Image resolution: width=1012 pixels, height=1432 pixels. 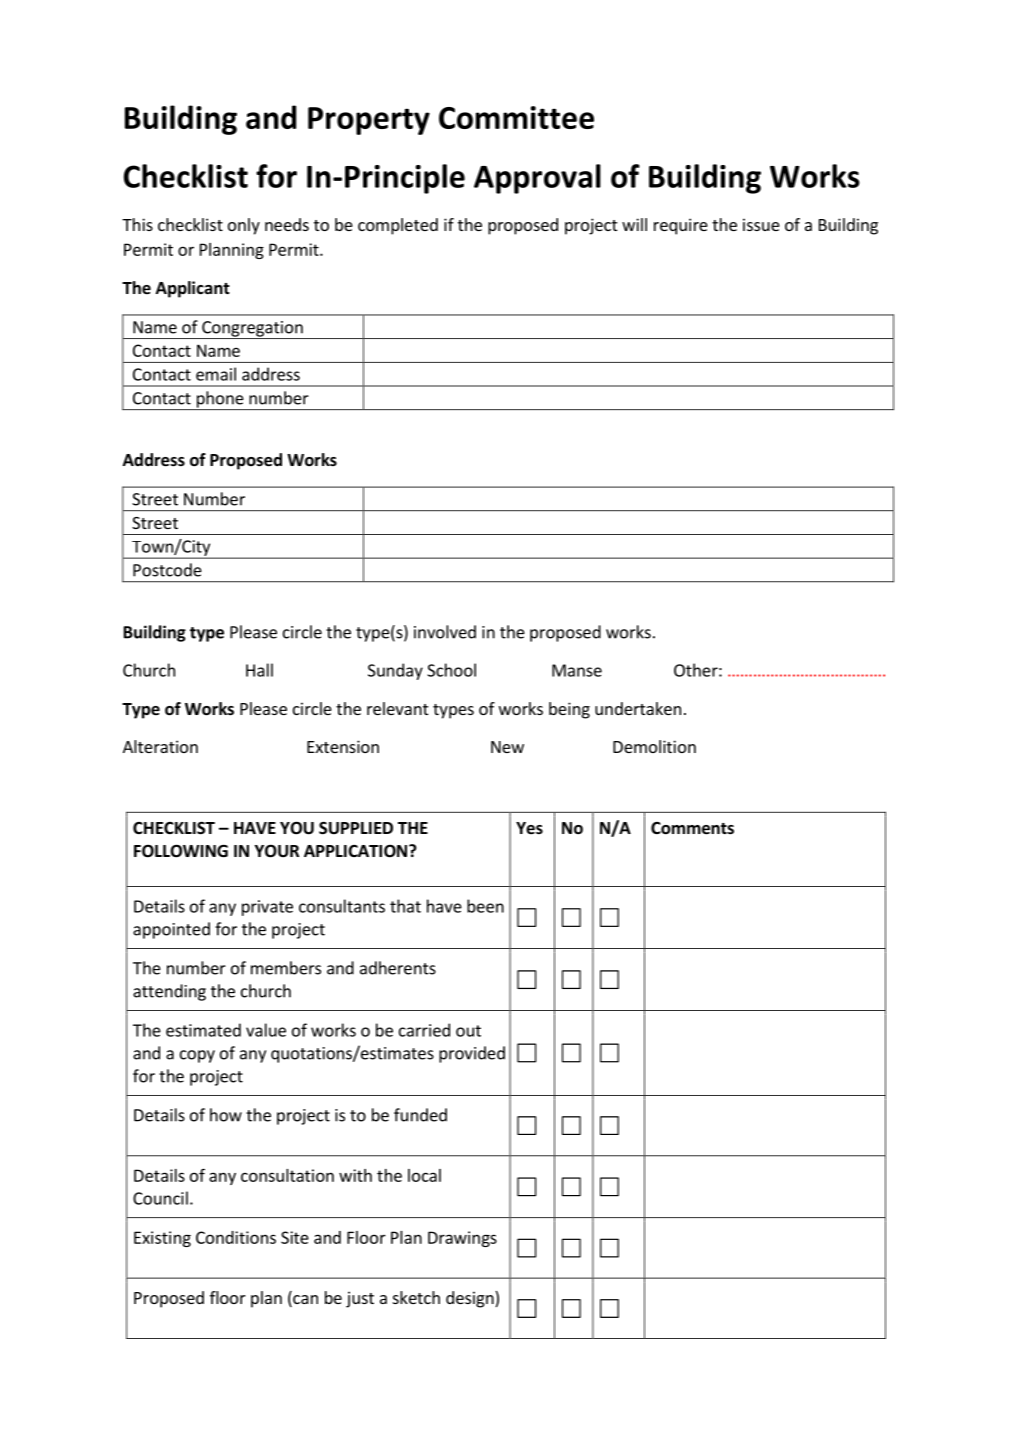 I want to click on undertaken, so click(x=638, y=708).
